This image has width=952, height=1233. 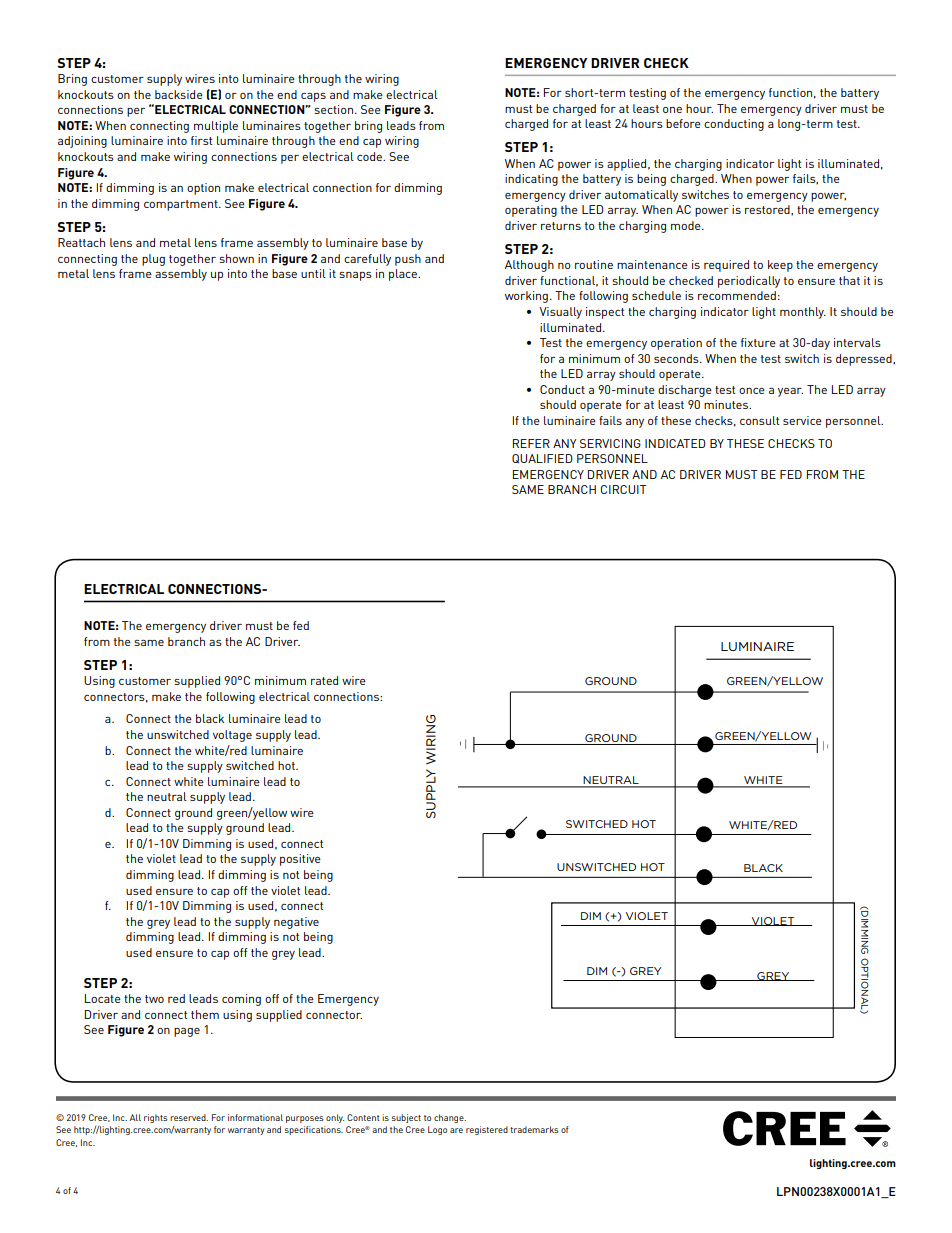 I want to click on rated, so click(x=324, y=680).
